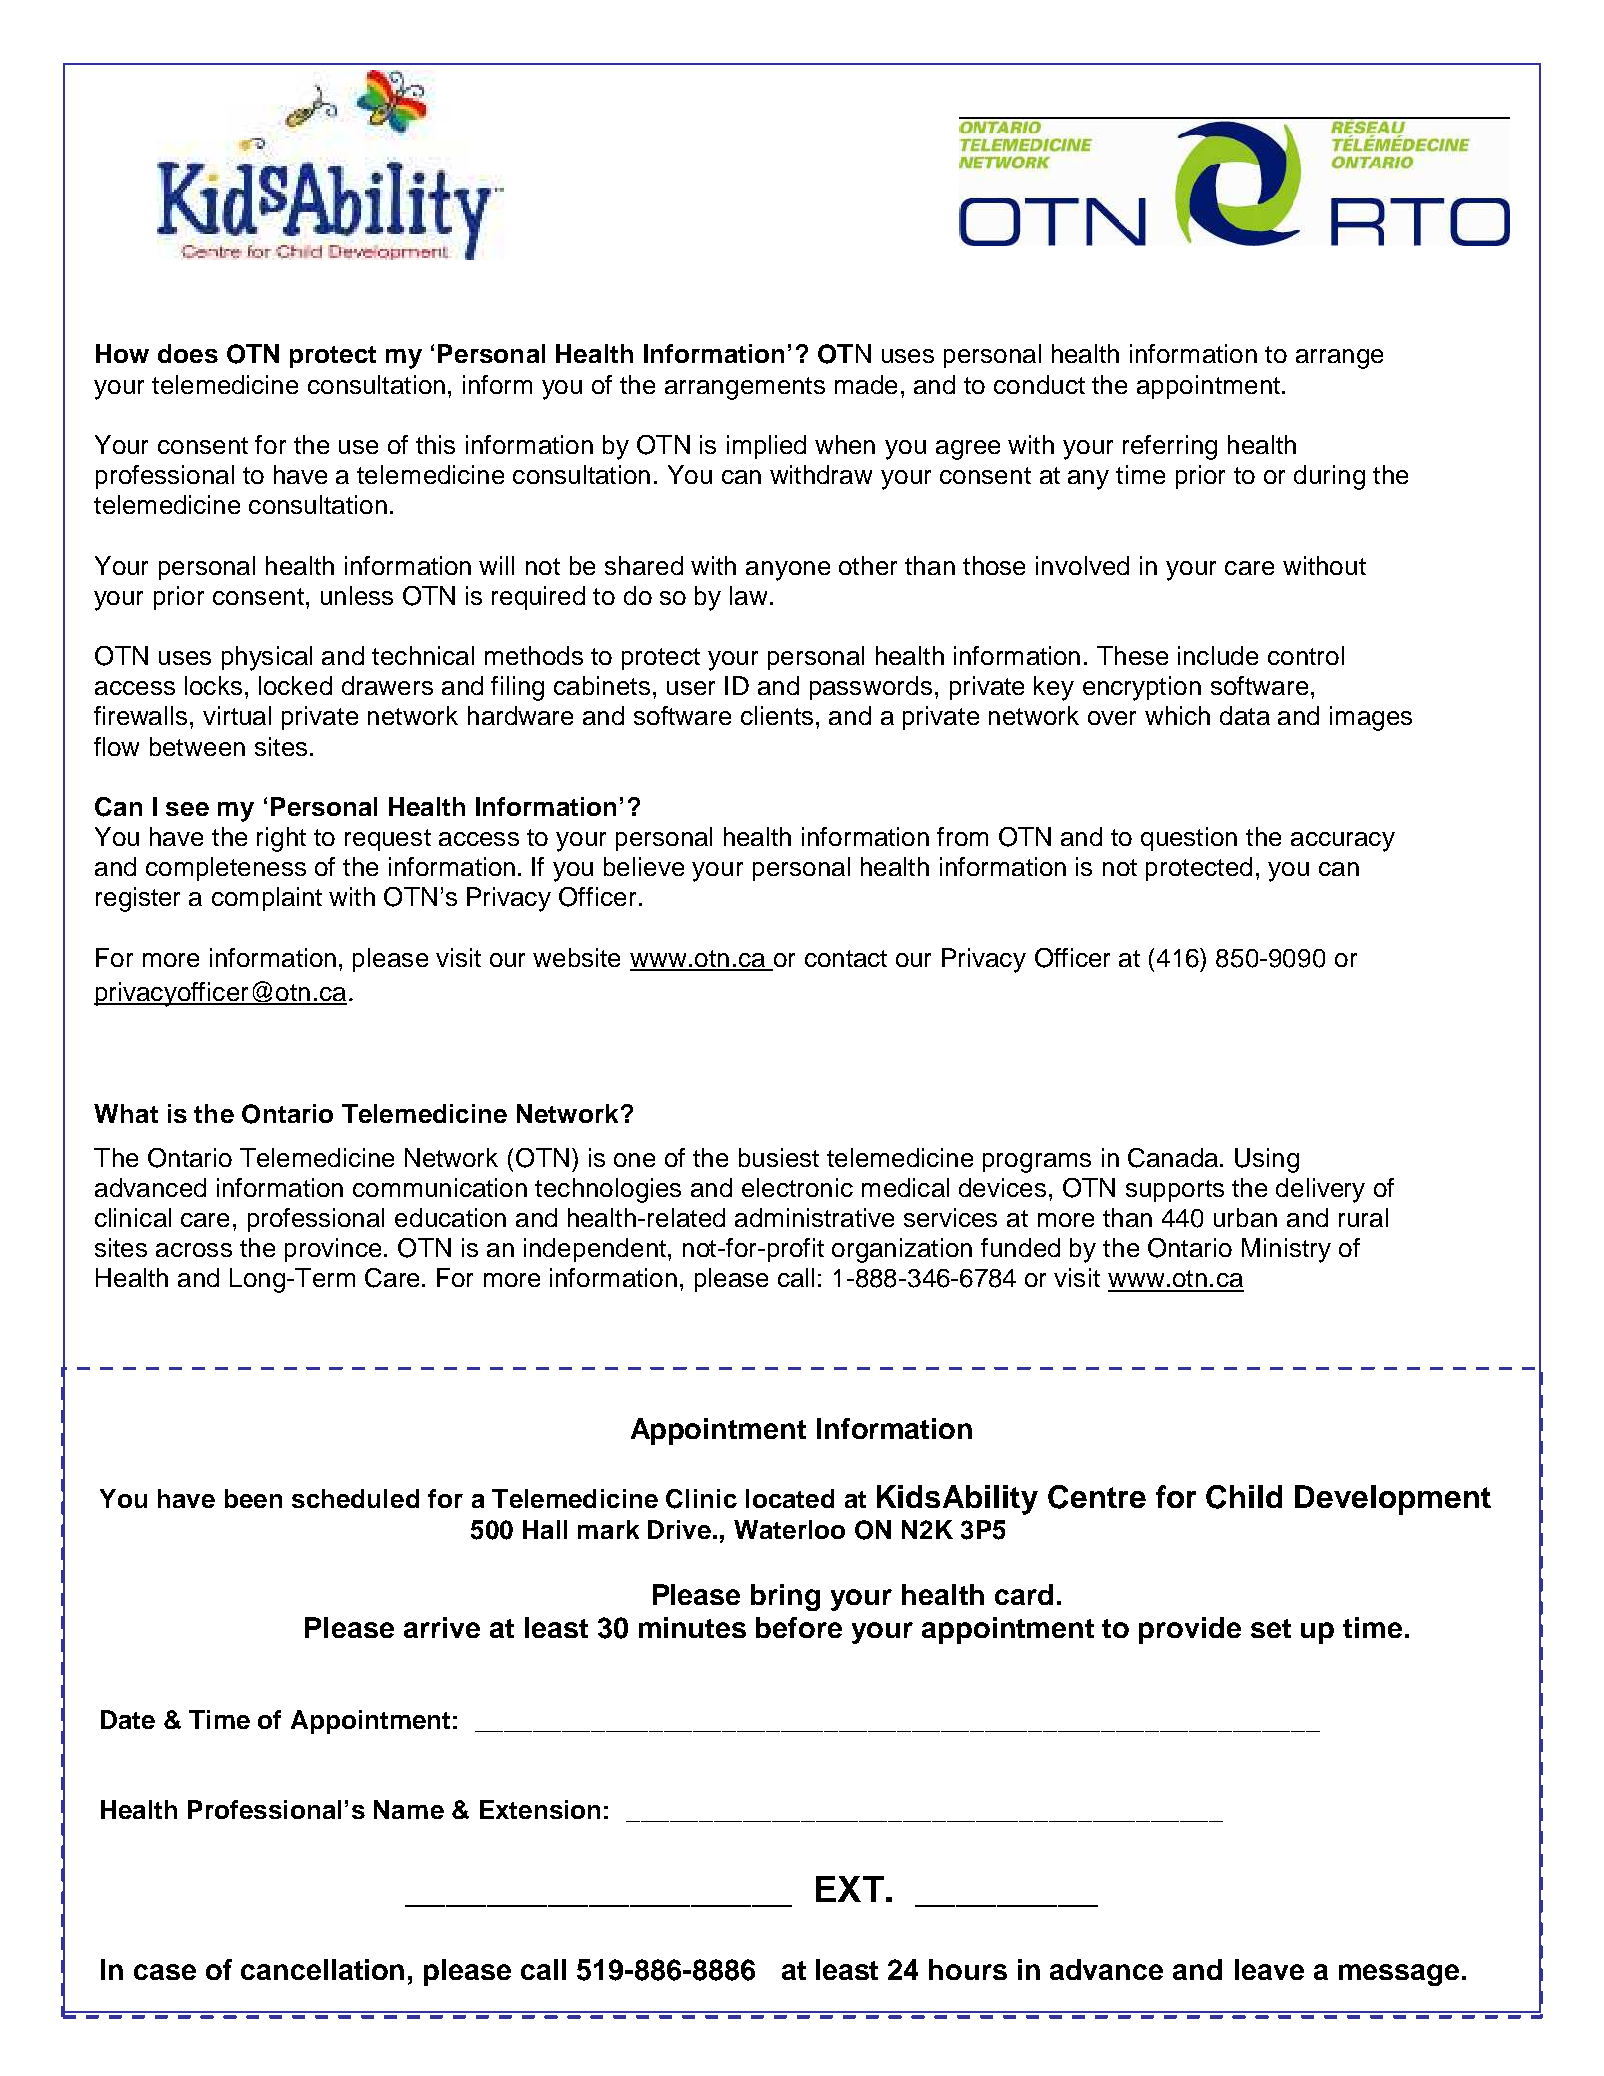 The height and width of the screenshot is (2076, 1604). What do you see at coordinates (1170, 447) in the screenshot?
I see `referring` at bounding box center [1170, 447].
